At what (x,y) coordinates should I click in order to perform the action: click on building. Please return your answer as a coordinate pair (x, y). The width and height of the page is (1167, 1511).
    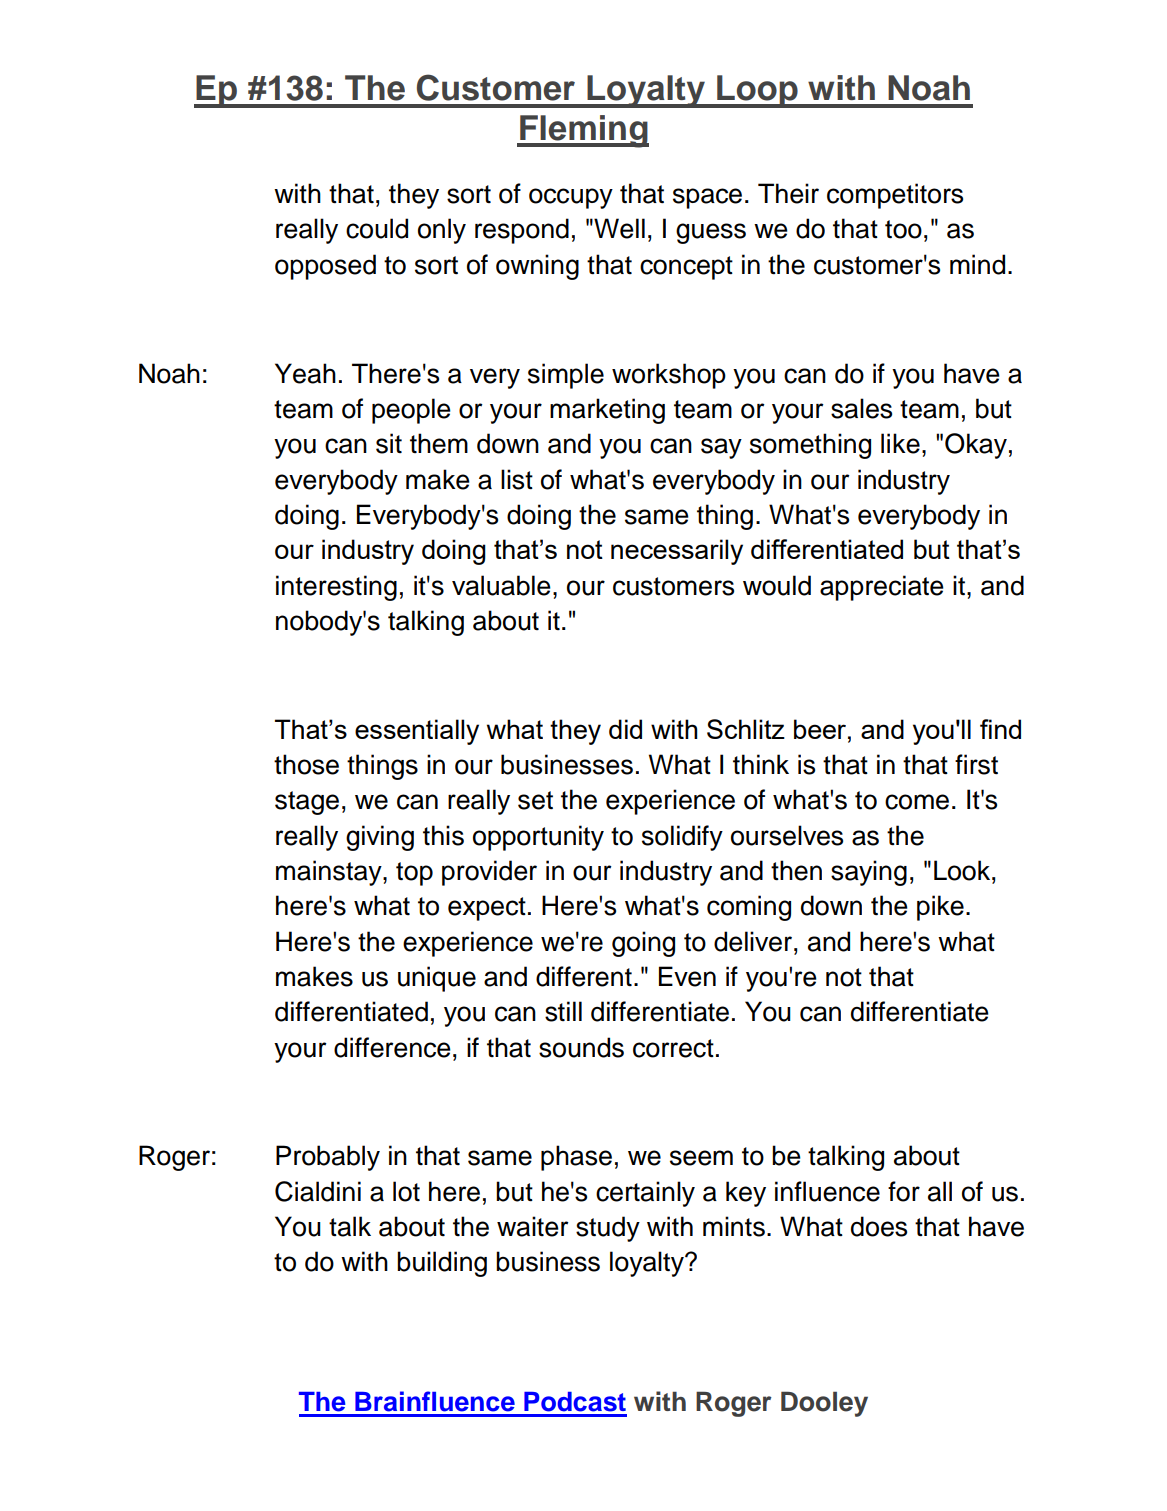
    Looking at the image, I should click on (442, 1264).
